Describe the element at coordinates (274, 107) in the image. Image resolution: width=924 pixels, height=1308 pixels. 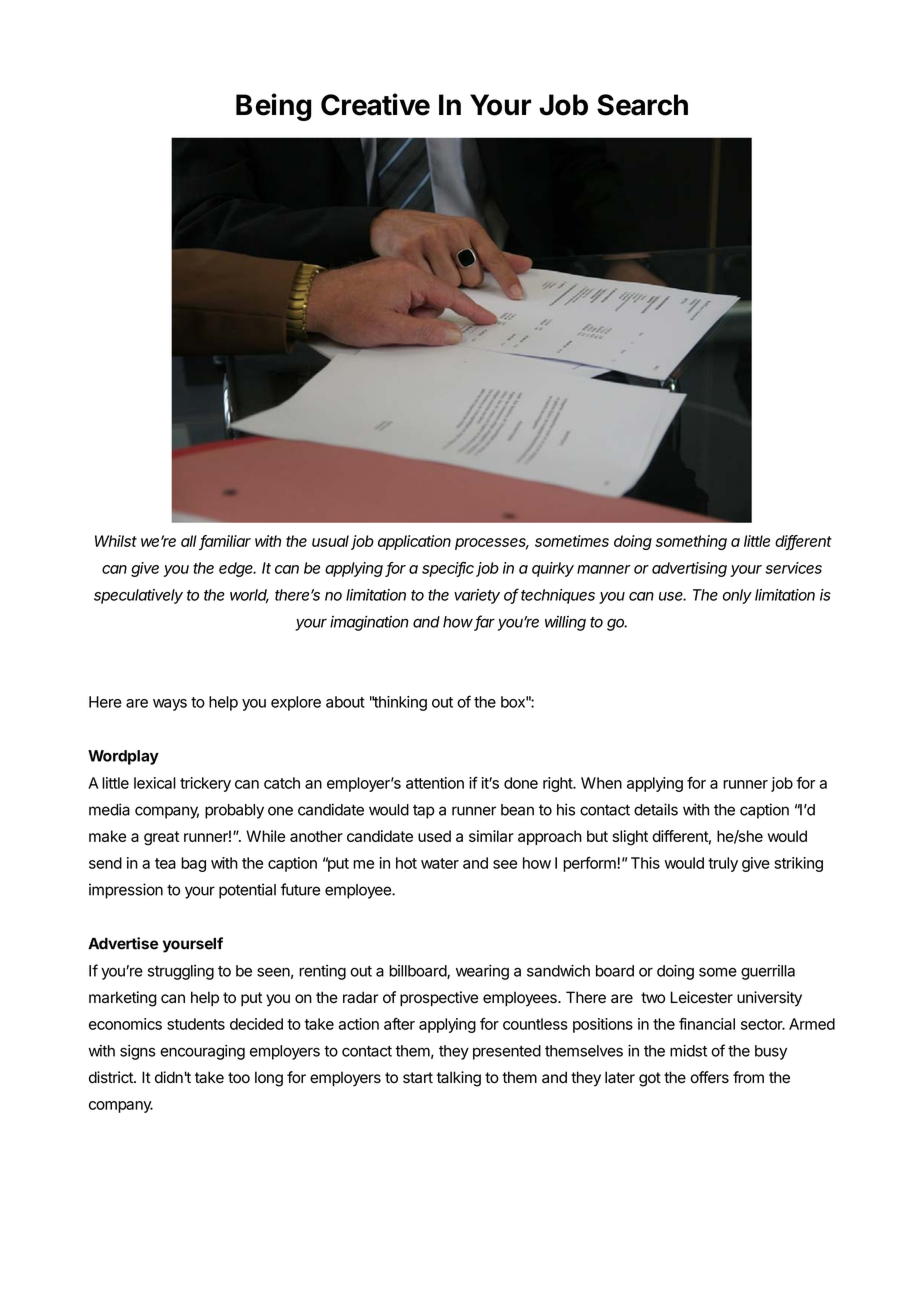
I see `Being` at that location.
